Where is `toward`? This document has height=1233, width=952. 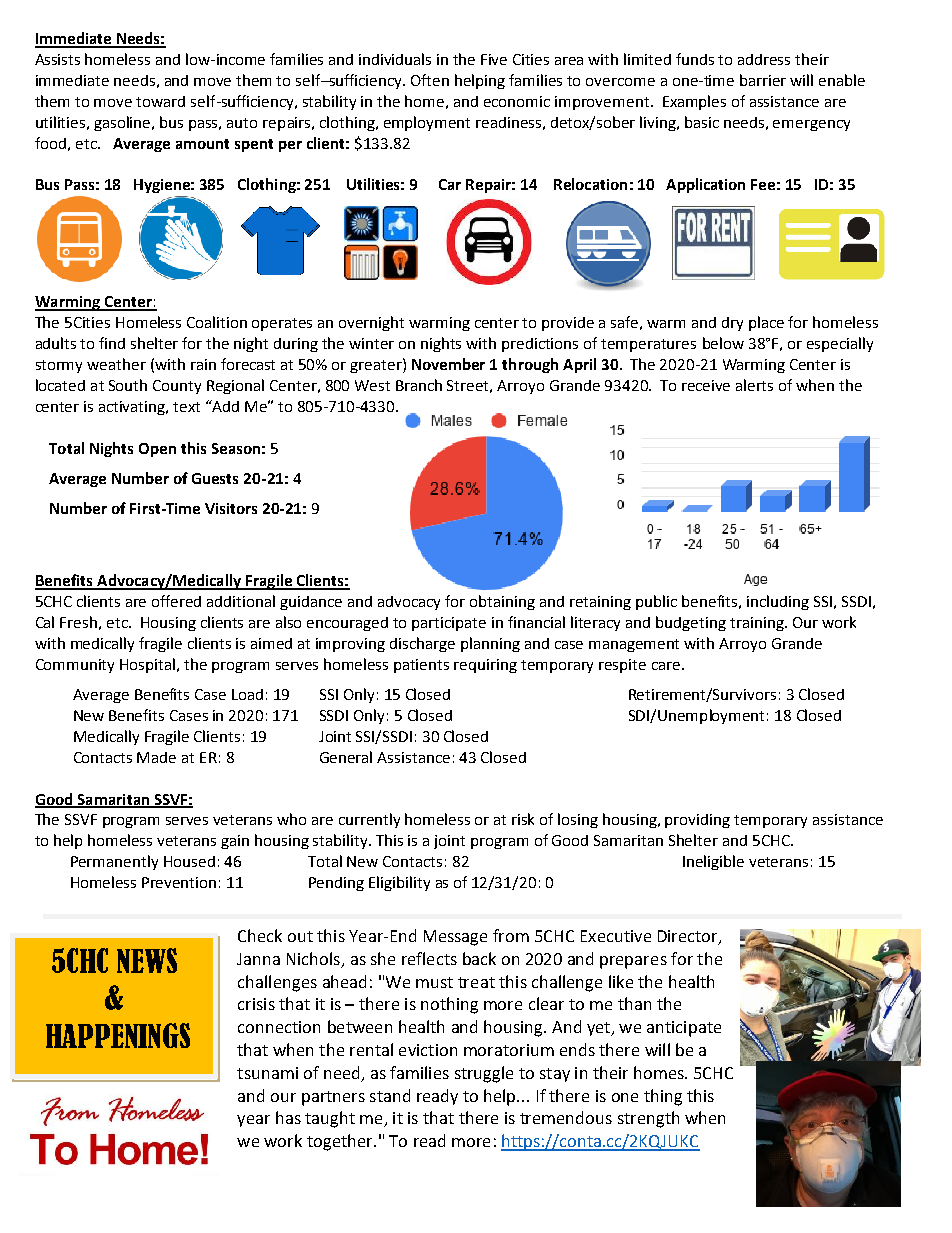 toward is located at coordinates (160, 101).
